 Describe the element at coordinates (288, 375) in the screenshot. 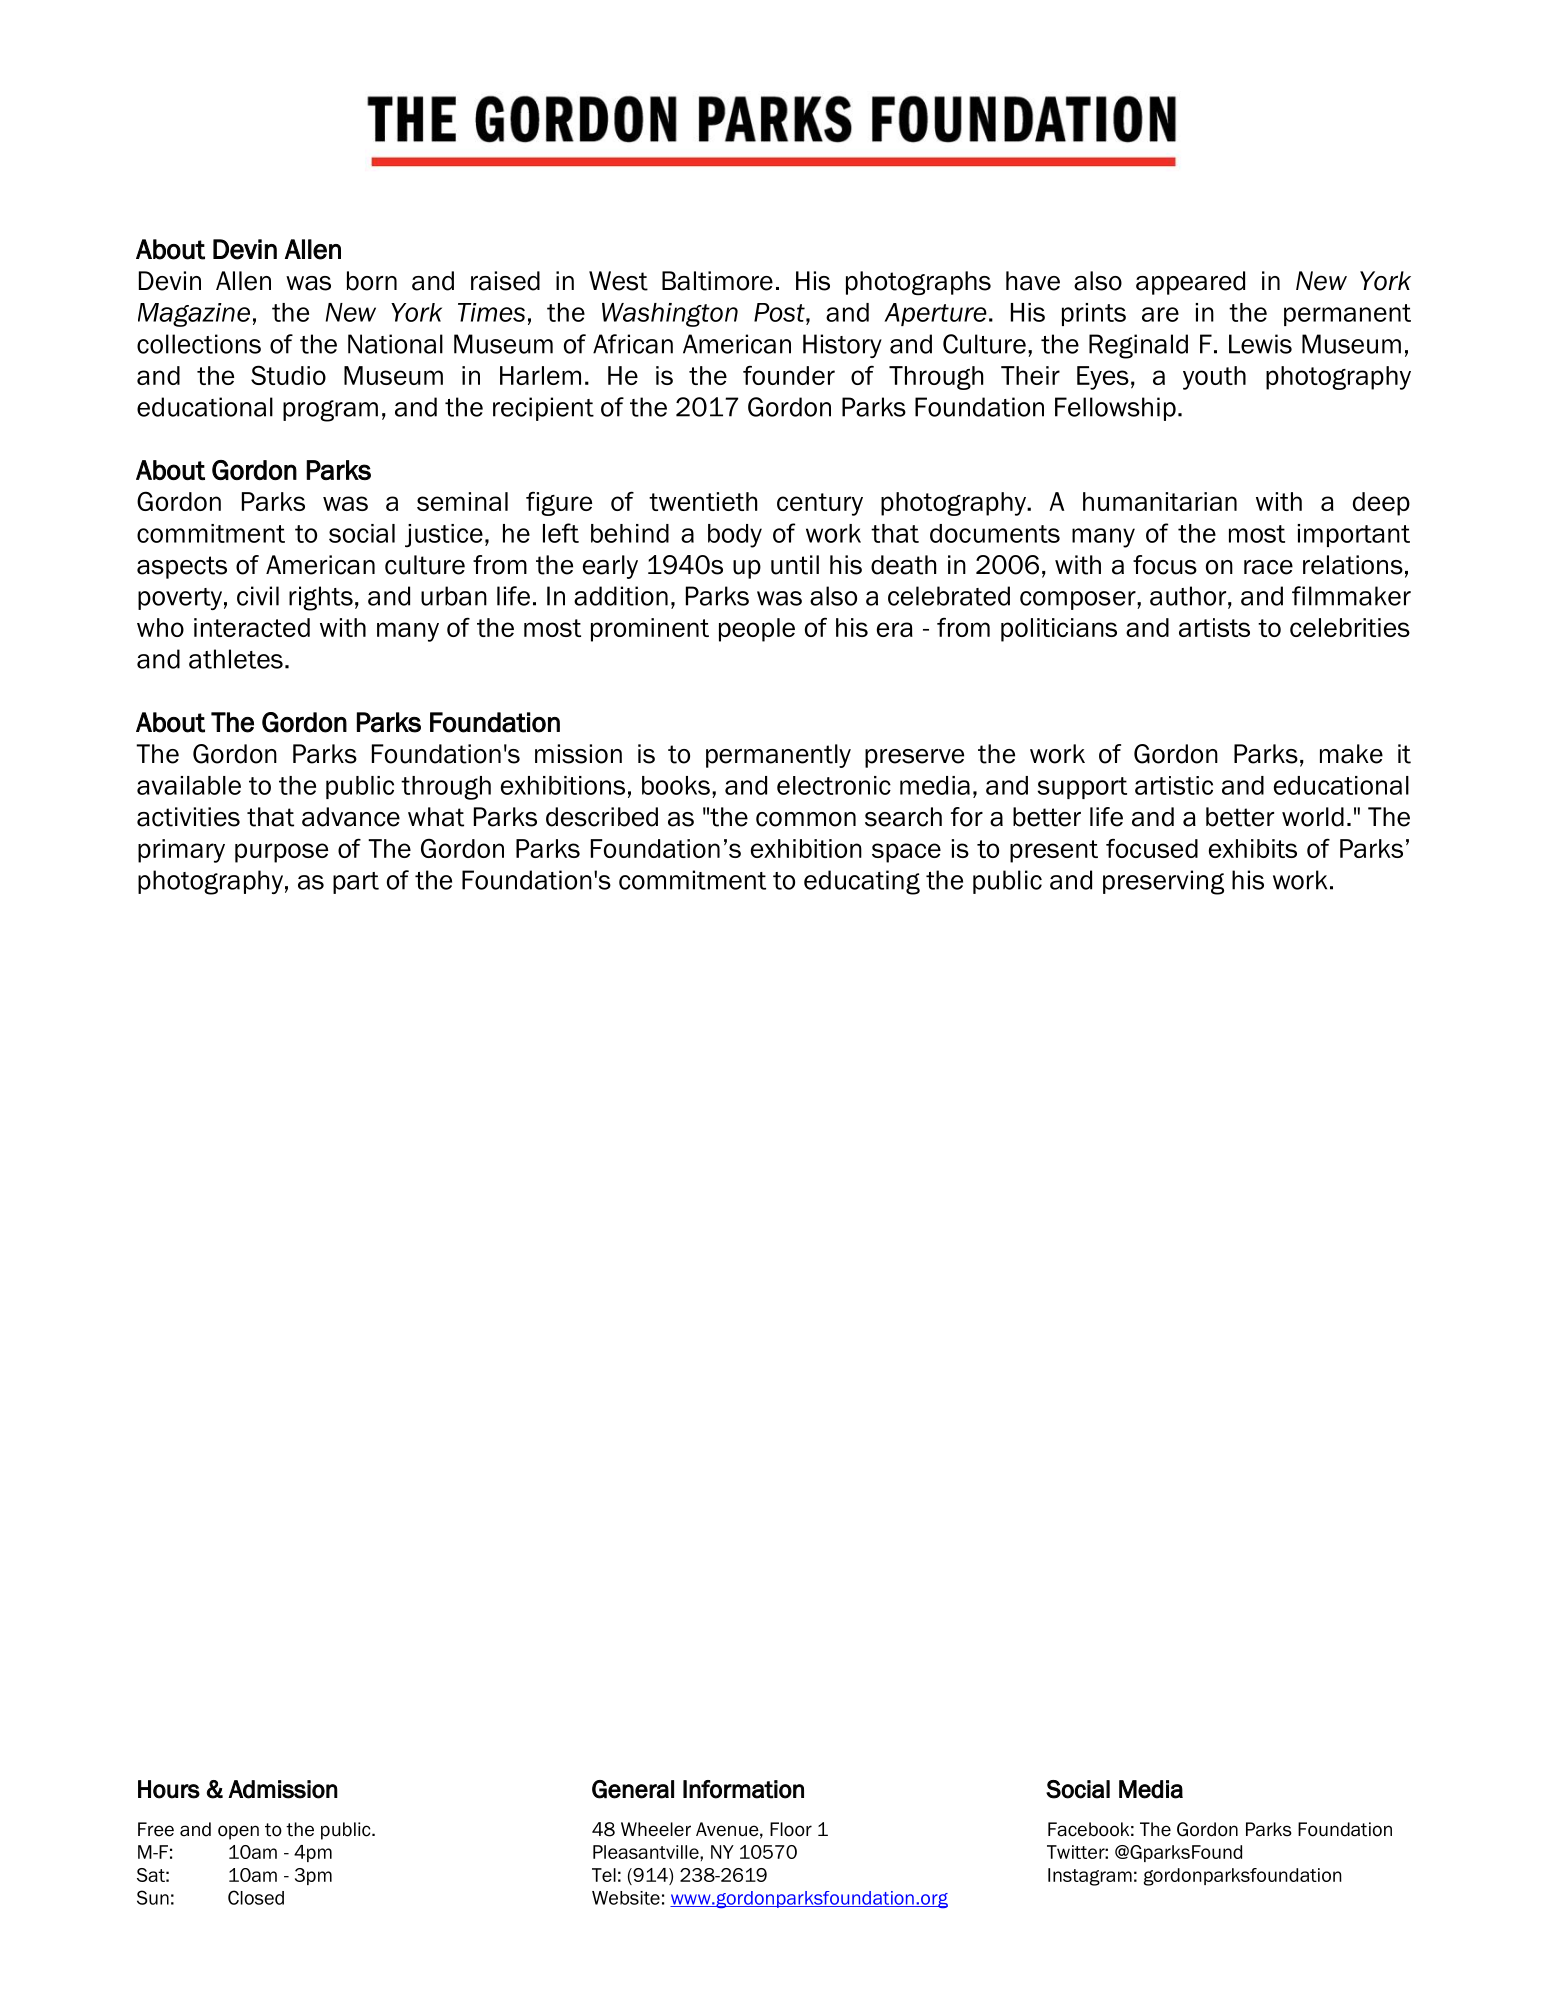

I see `Studio` at that location.
